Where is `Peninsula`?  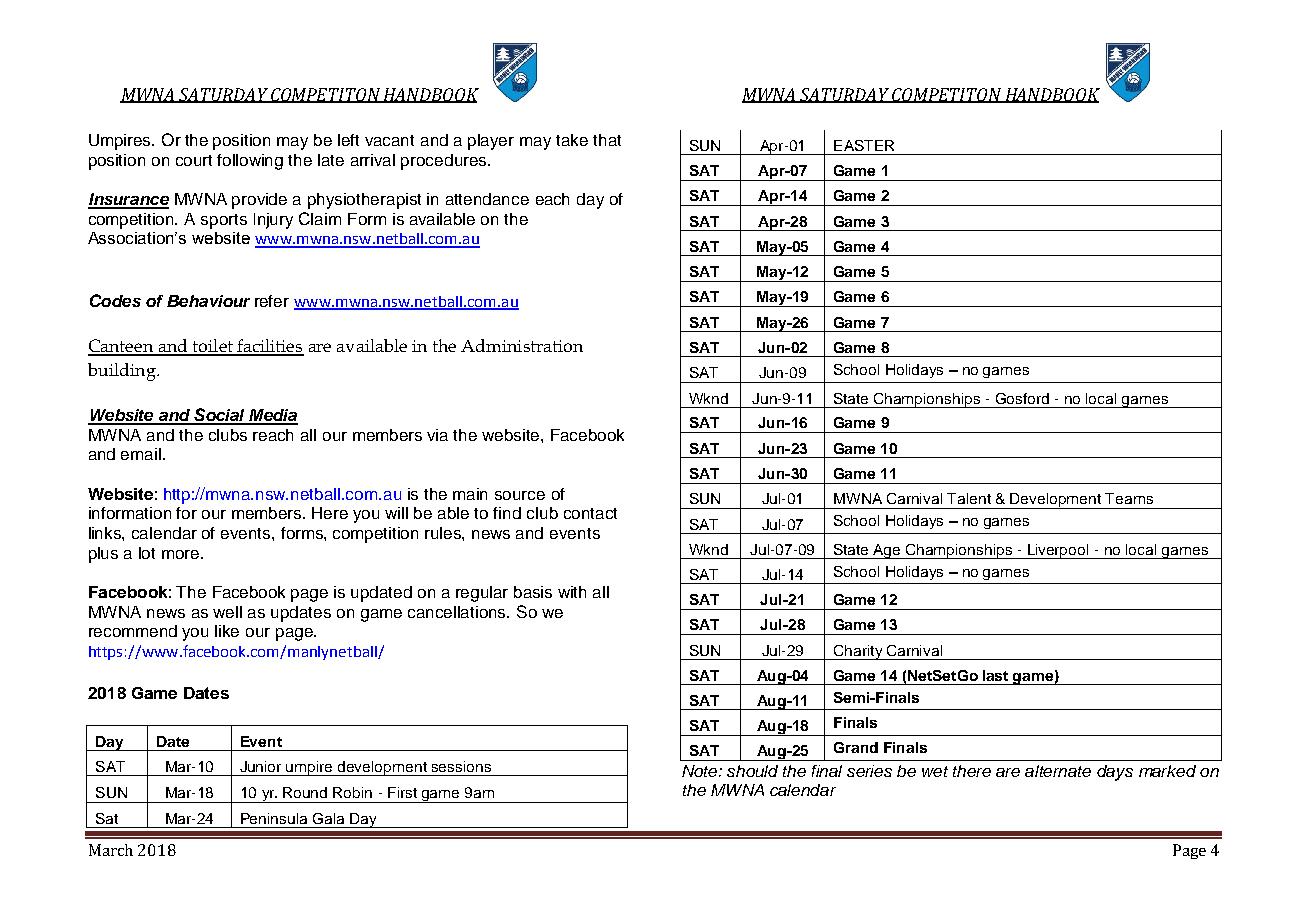
Peninsula is located at coordinates (274, 818).
